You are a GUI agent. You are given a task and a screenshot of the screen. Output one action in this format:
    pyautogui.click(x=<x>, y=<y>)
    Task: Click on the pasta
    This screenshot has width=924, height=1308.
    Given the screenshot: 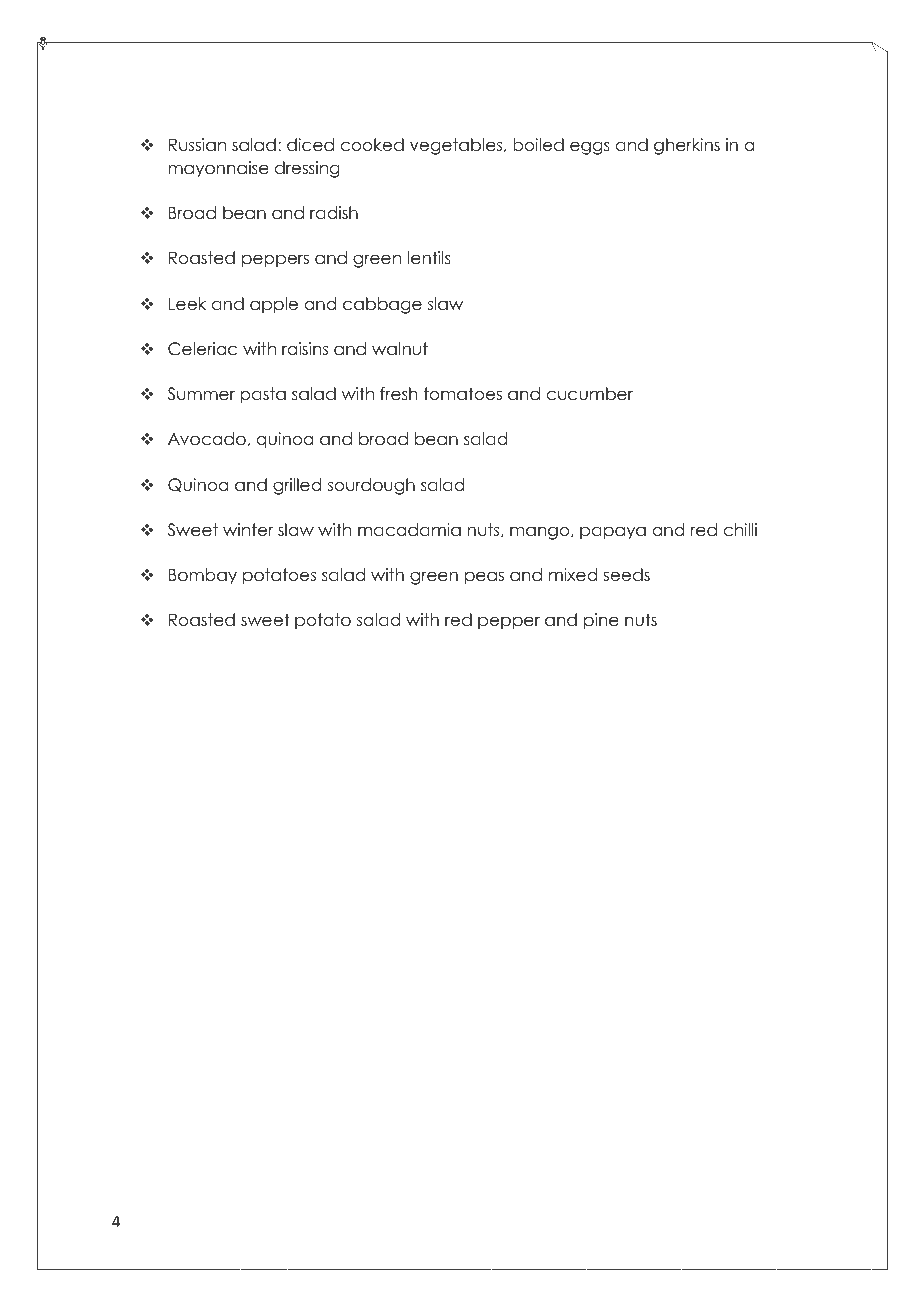 What is the action you would take?
    pyautogui.click(x=263, y=395)
